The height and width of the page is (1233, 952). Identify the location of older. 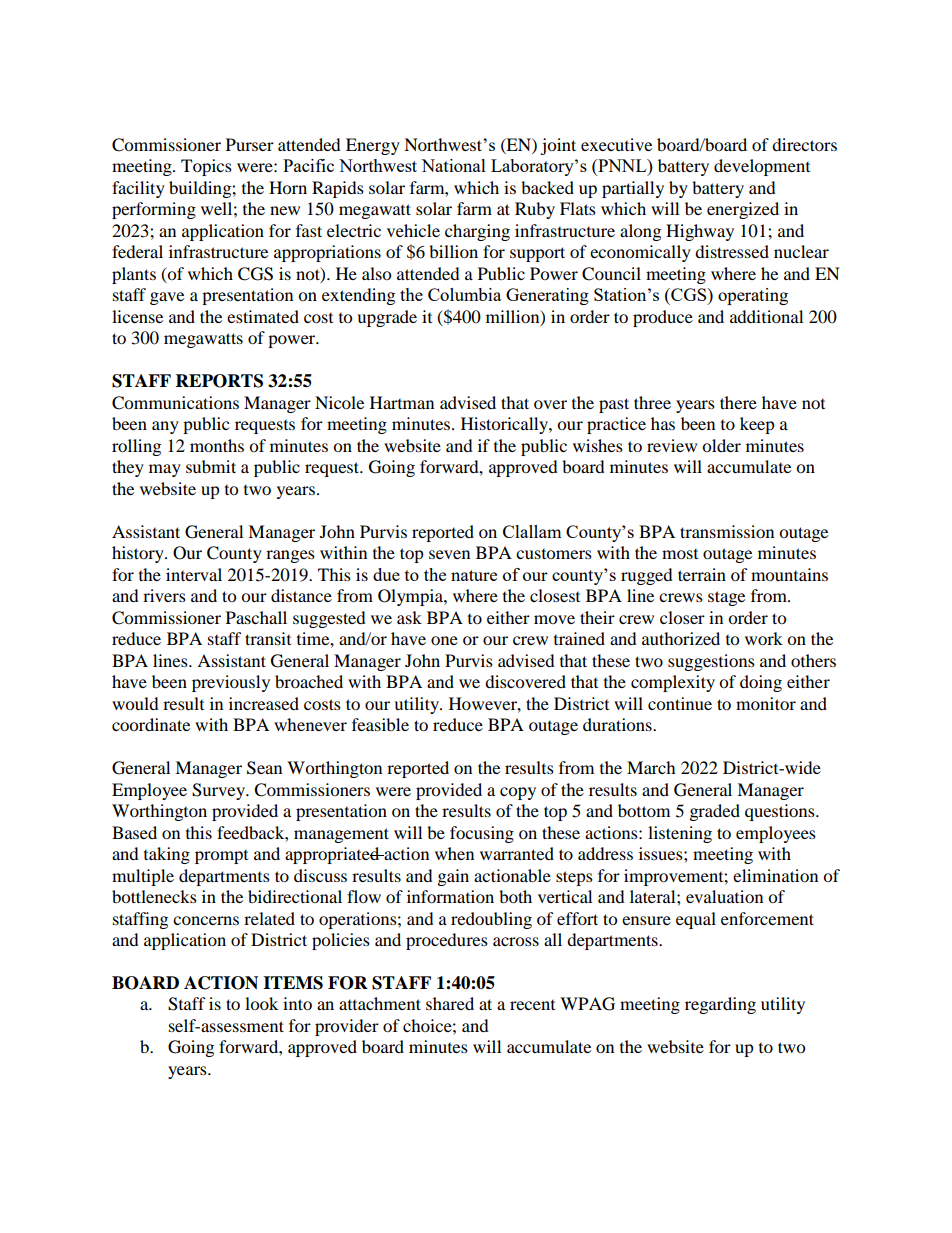
(721, 445).
